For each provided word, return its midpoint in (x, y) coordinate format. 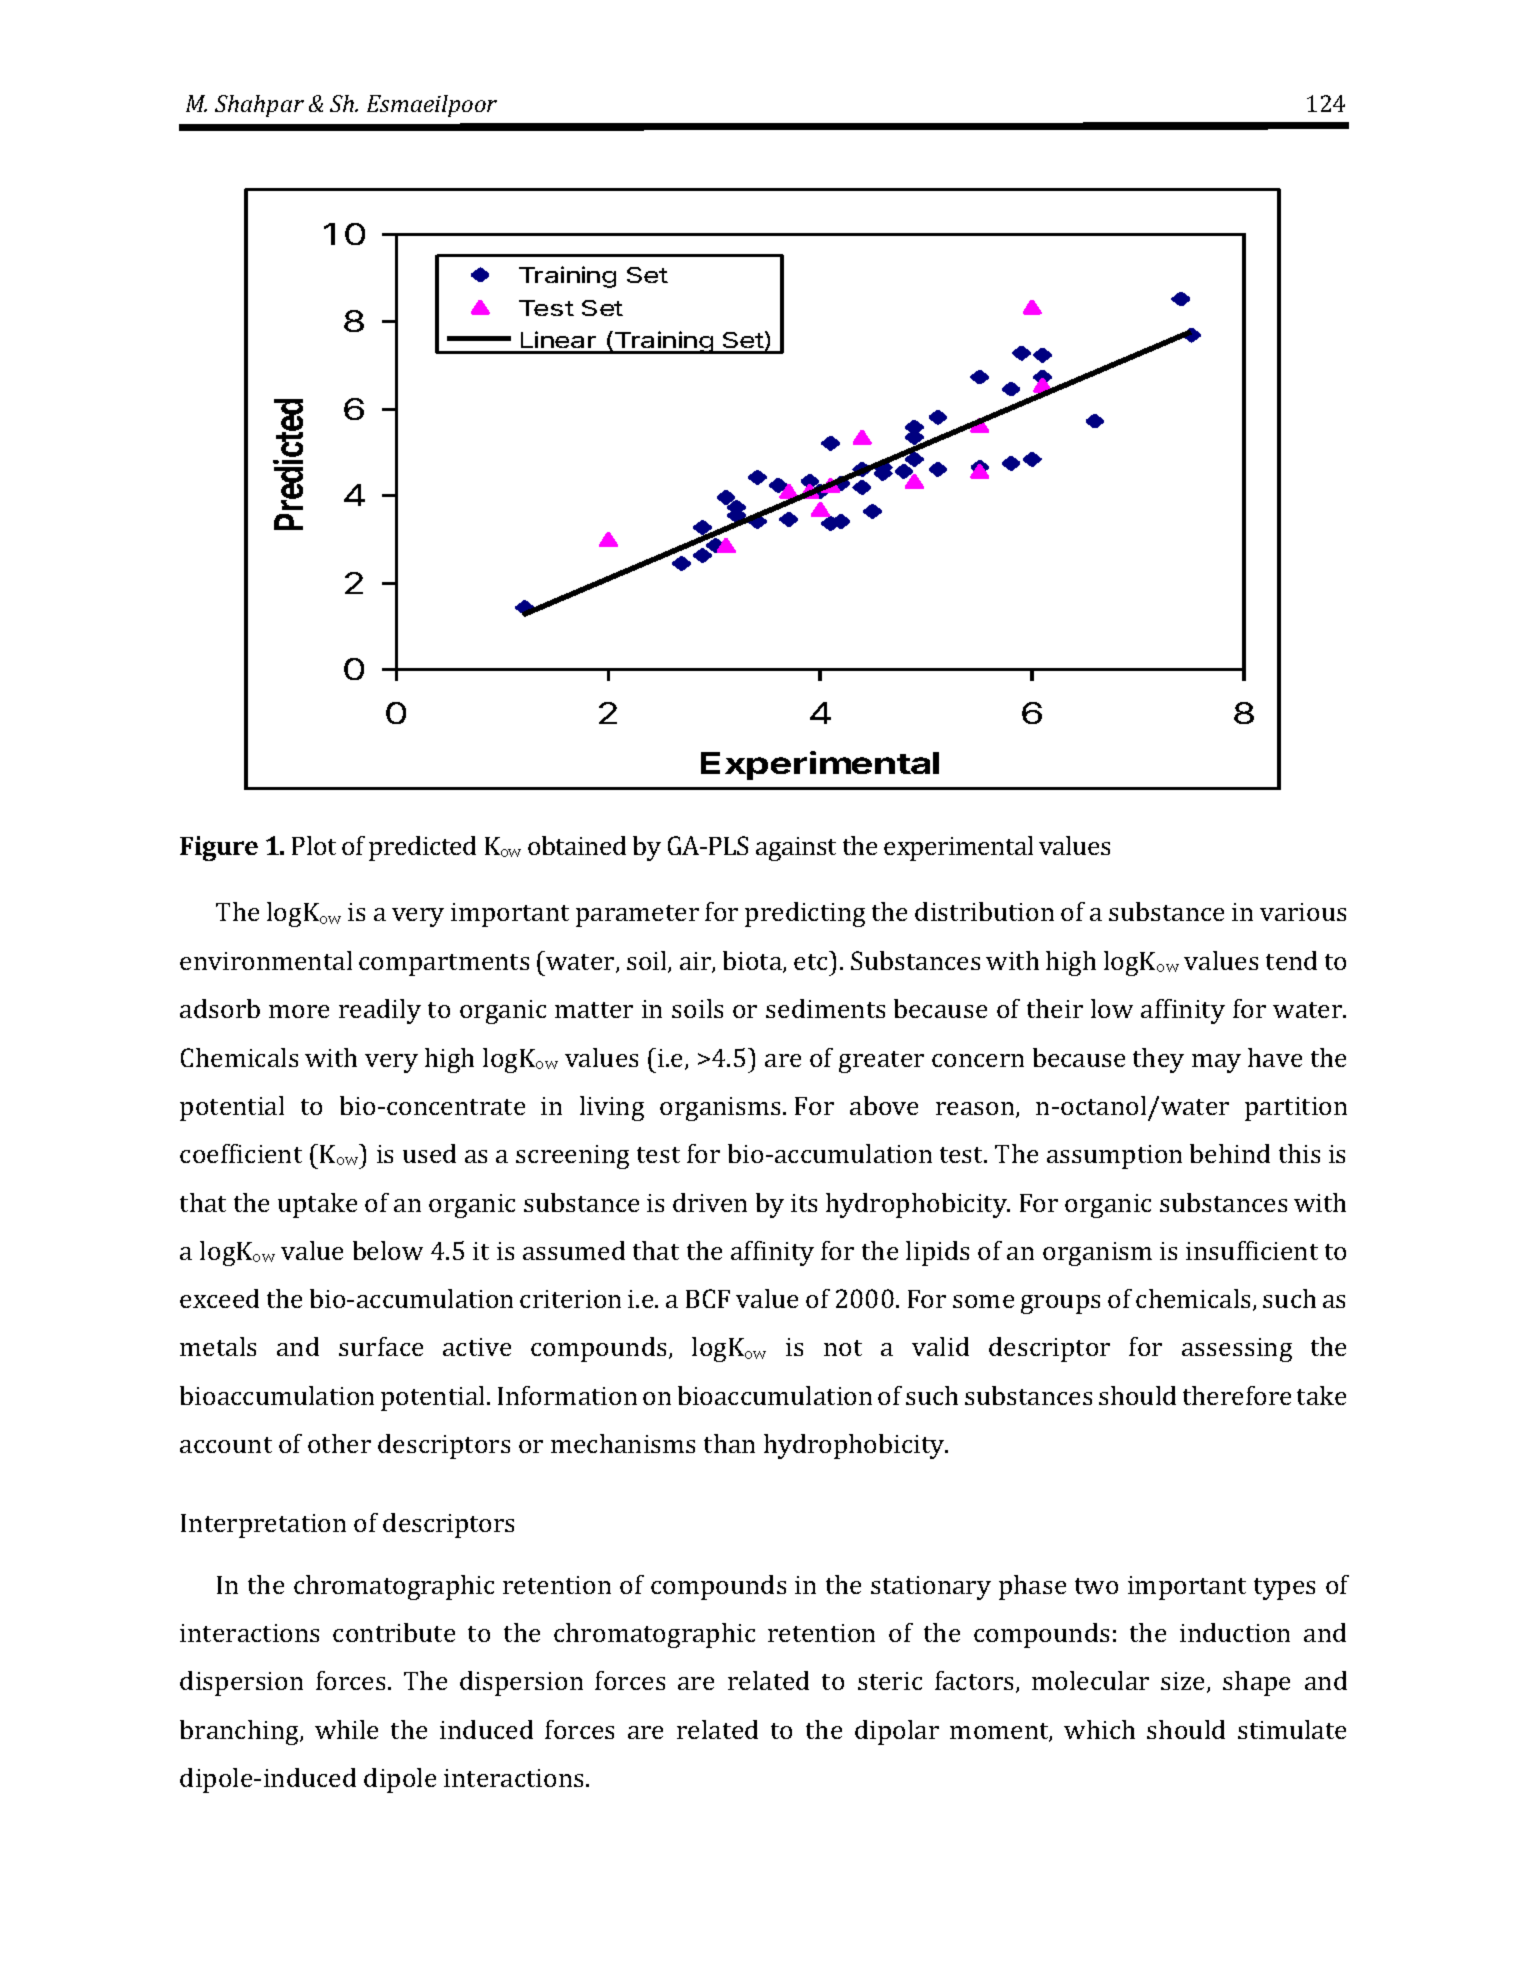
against (796, 849)
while (346, 1729)
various (1303, 912)
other (339, 1443)
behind (1230, 1153)
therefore (1237, 1395)
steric (890, 1681)
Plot (314, 845)
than (729, 1443)
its (804, 1203)
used (429, 1153)
